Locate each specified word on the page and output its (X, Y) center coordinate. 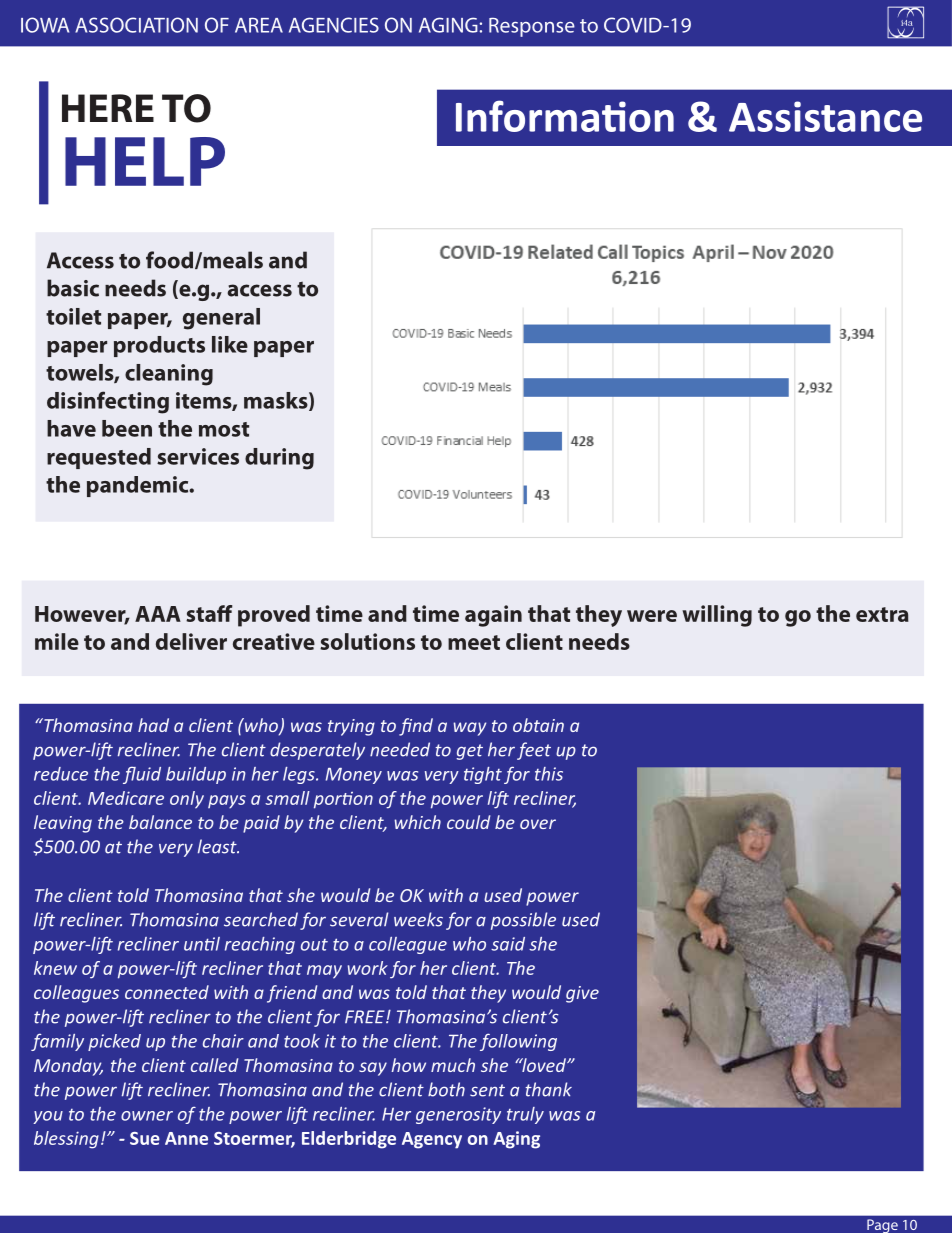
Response (532, 27)
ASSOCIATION (136, 25)
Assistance (825, 116)
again (493, 616)
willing (717, 616)
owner (147, 1116)
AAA (158, 614)
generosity (458, 1115)
